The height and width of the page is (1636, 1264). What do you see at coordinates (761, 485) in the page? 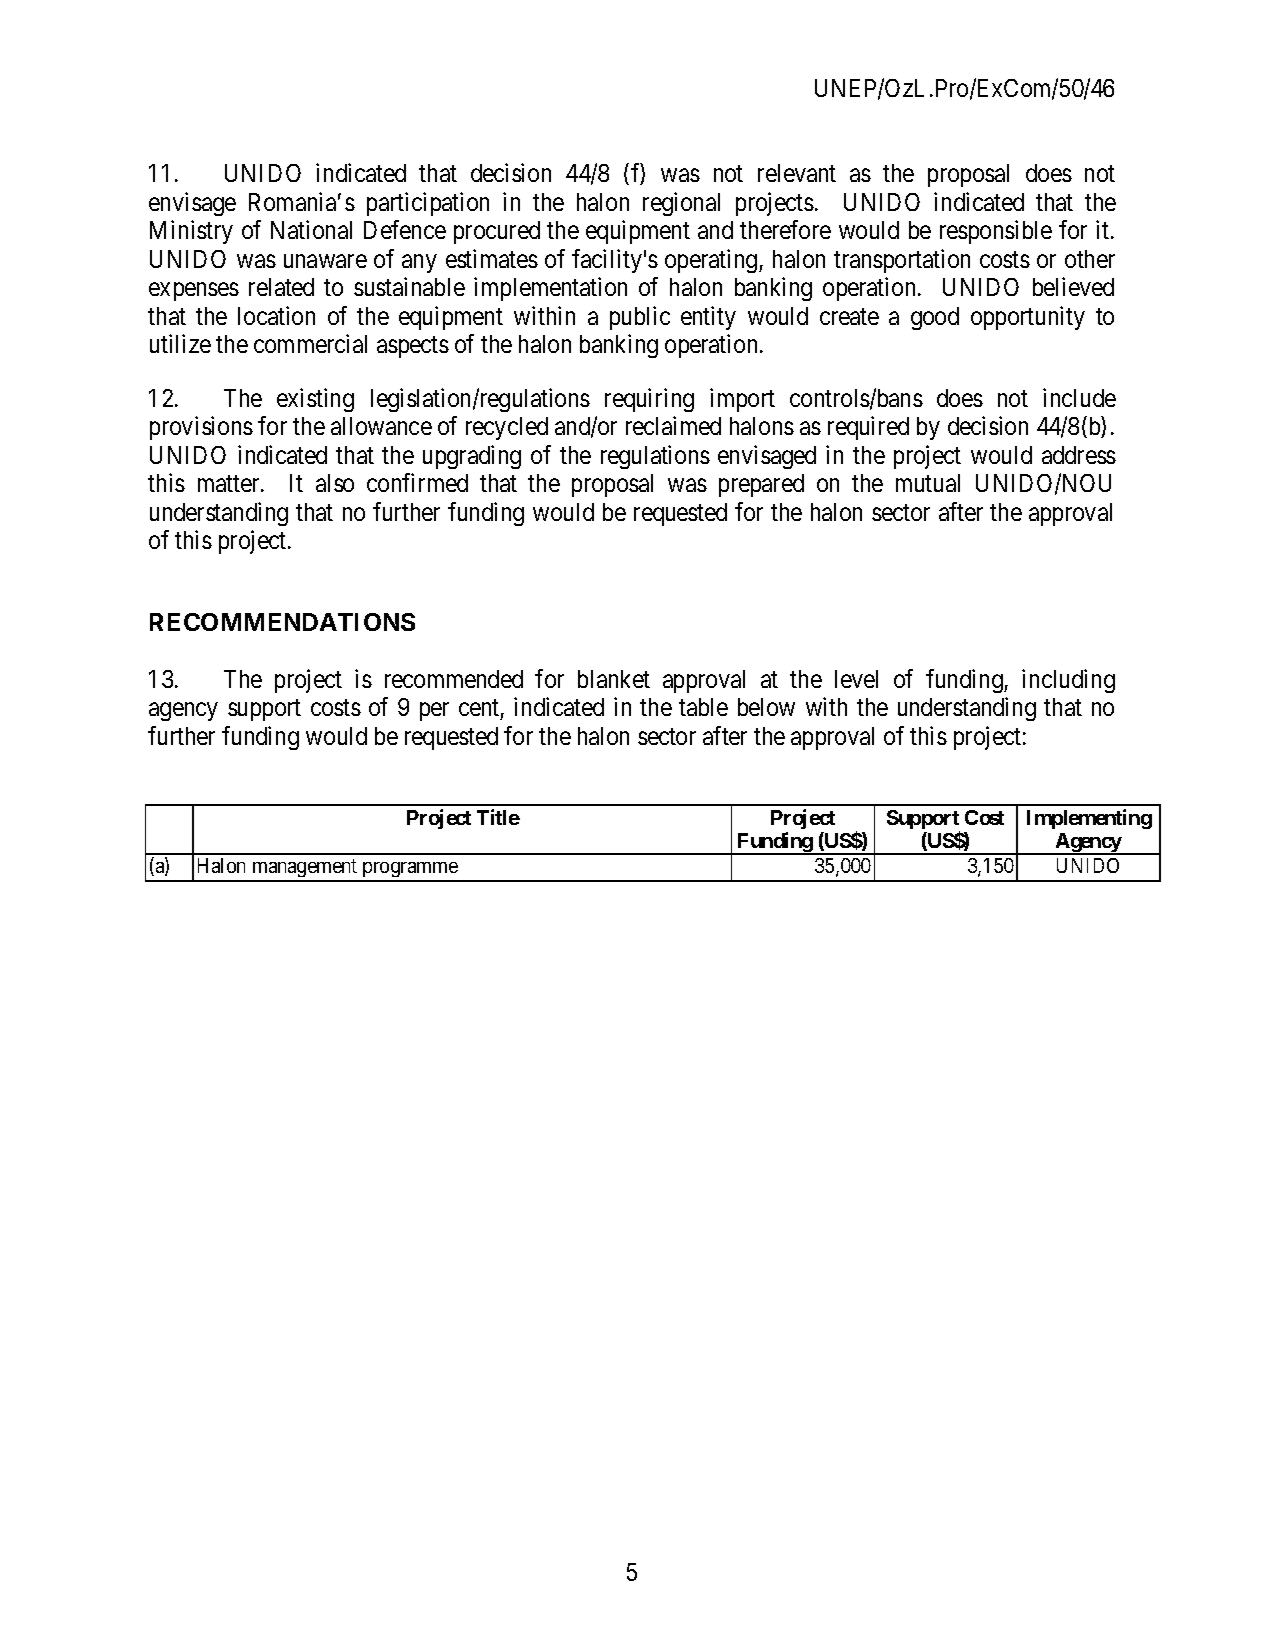
I see `prepared` at bounding box center [761, 485].
